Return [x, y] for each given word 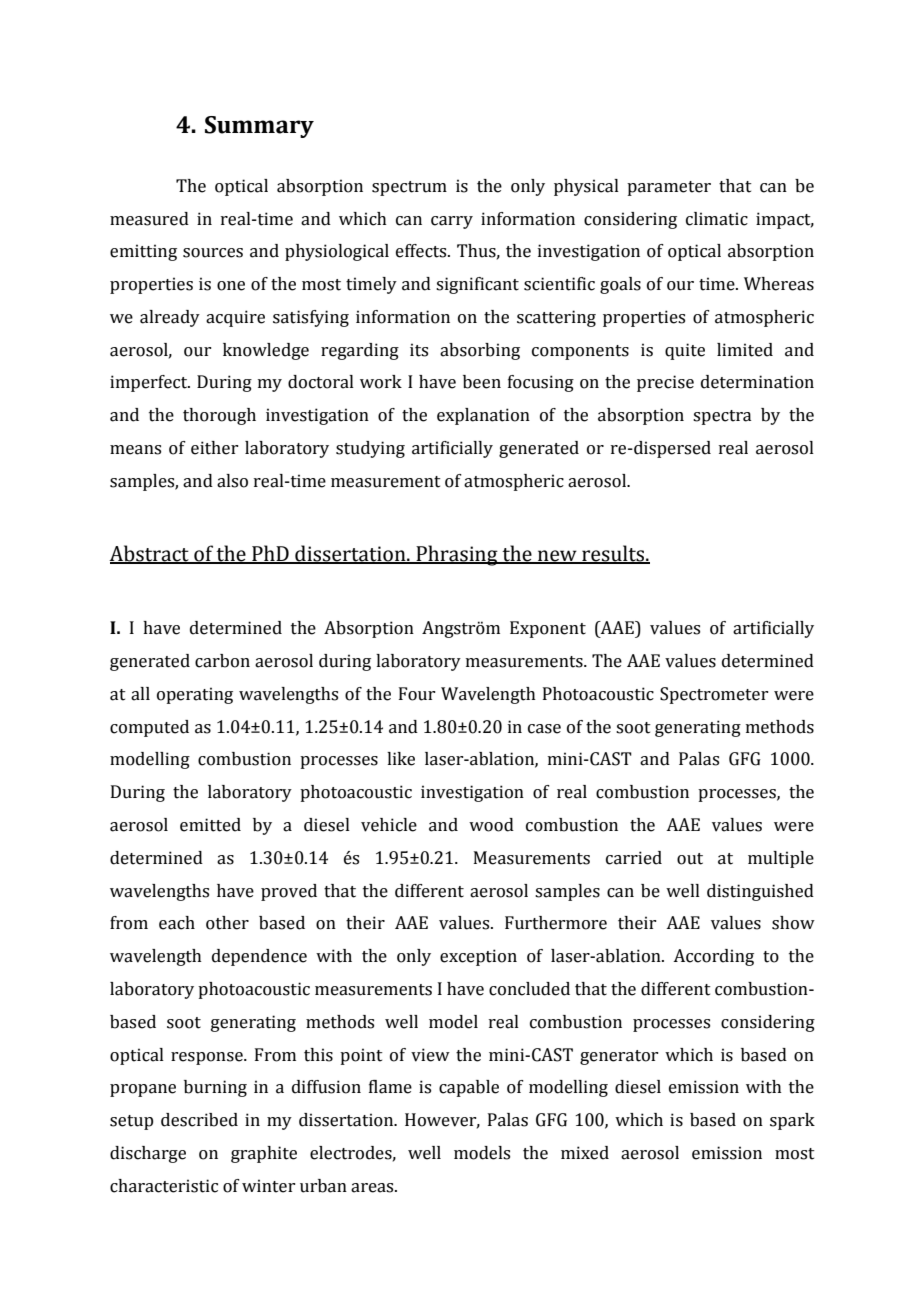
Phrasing [457, 555]
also [232, 481]
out [690, 859]
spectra [722, 417]
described [199, 1120]
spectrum [409, 188]
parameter [669, 188]
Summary [259, 127]
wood [491, 825]
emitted [210, 825]
